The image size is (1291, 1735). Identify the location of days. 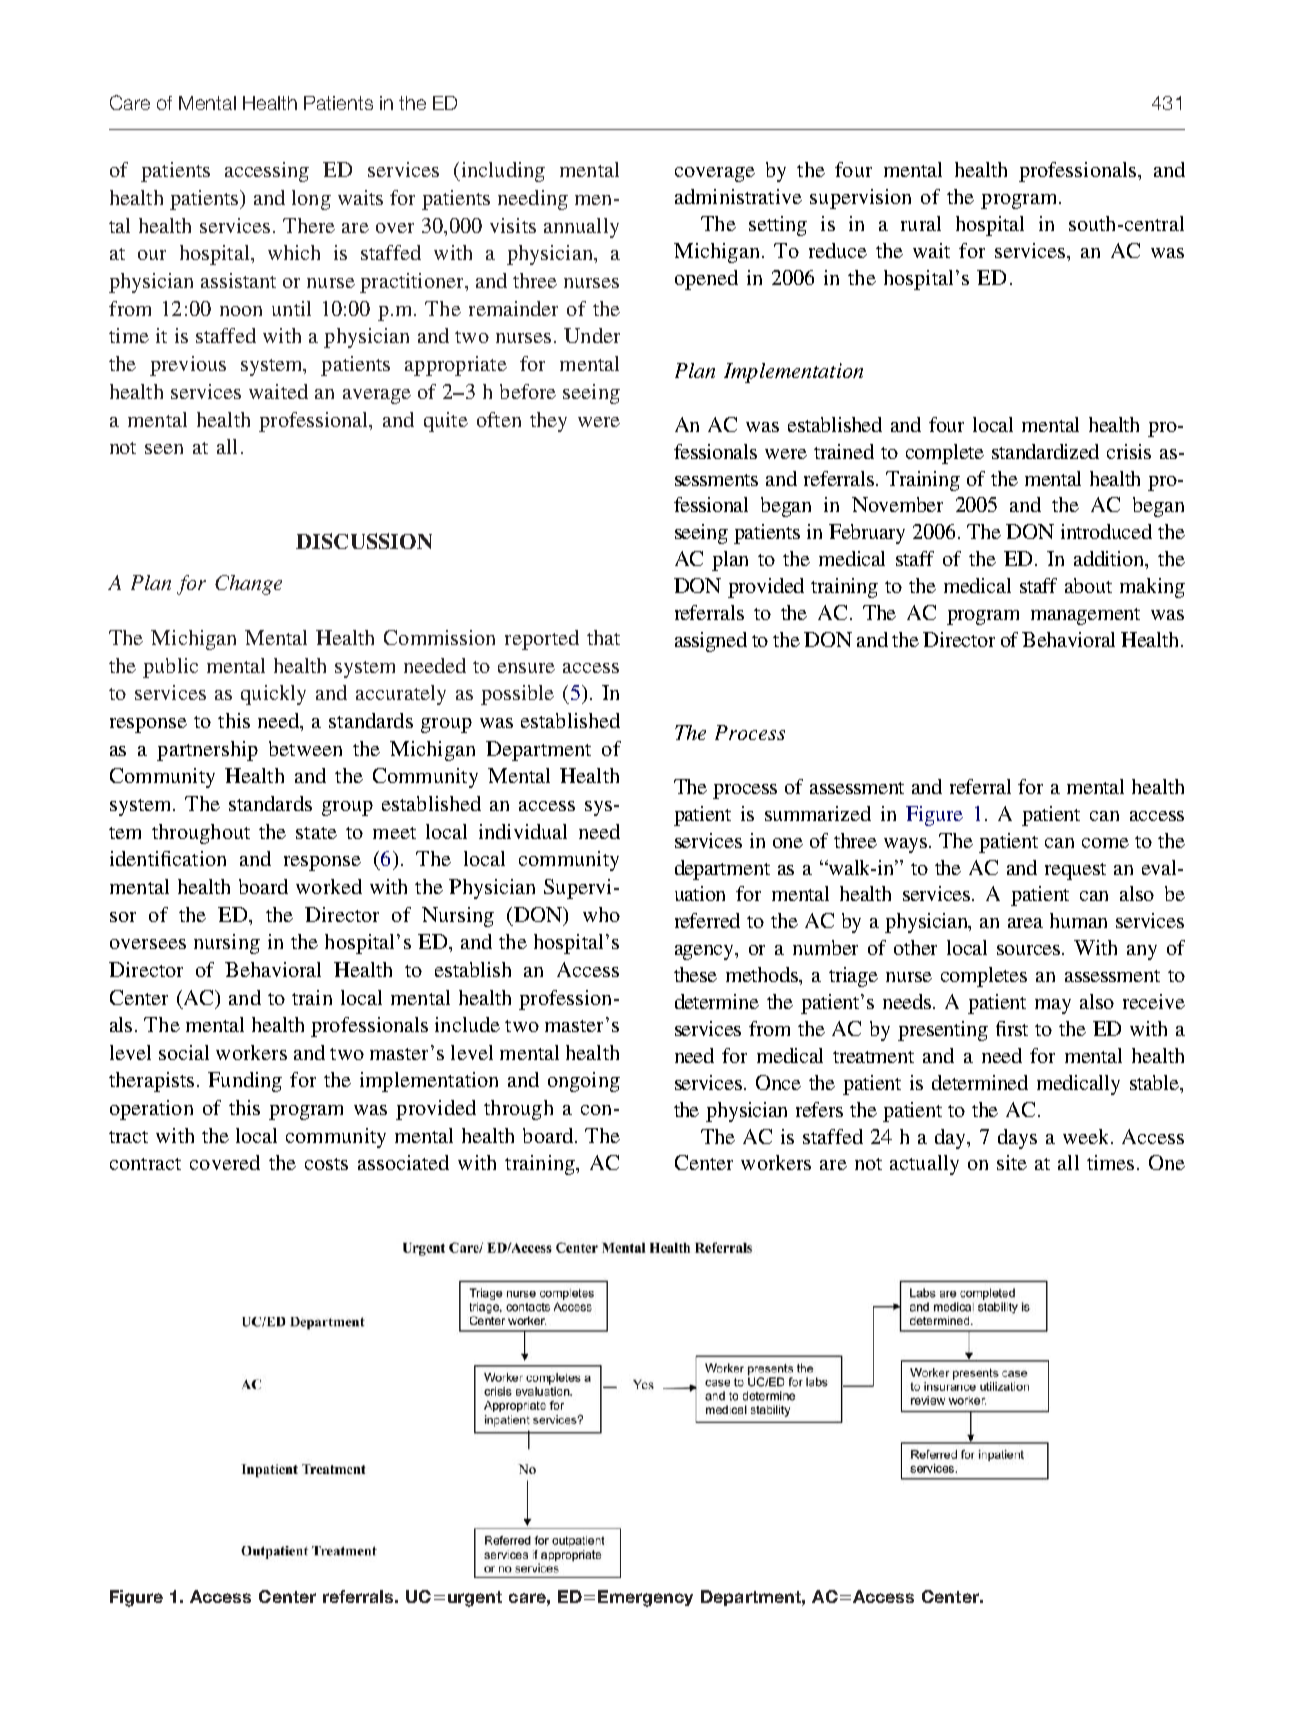
(1017, 1139).
